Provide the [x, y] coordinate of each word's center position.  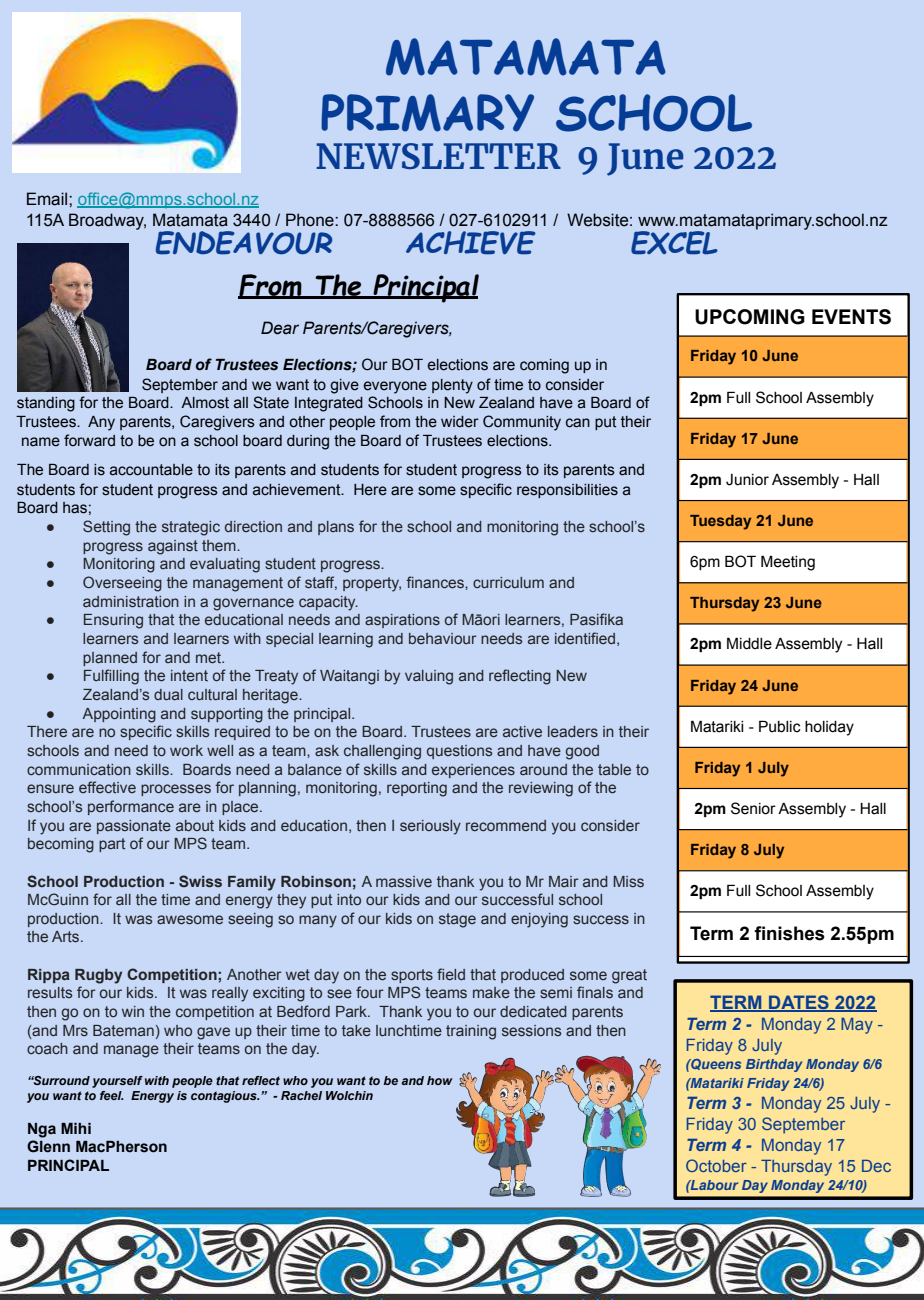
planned [110, 659]
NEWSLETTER [438, 156]
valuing [429, 677]
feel [112, 1095]
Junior [747, 480]
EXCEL [674, 243]
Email [48, 199]
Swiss [200, 881]
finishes [789, 933]
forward [89, 440]
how [440, 1080]
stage [457, 920]
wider [460, 422]
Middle [749, 643]
